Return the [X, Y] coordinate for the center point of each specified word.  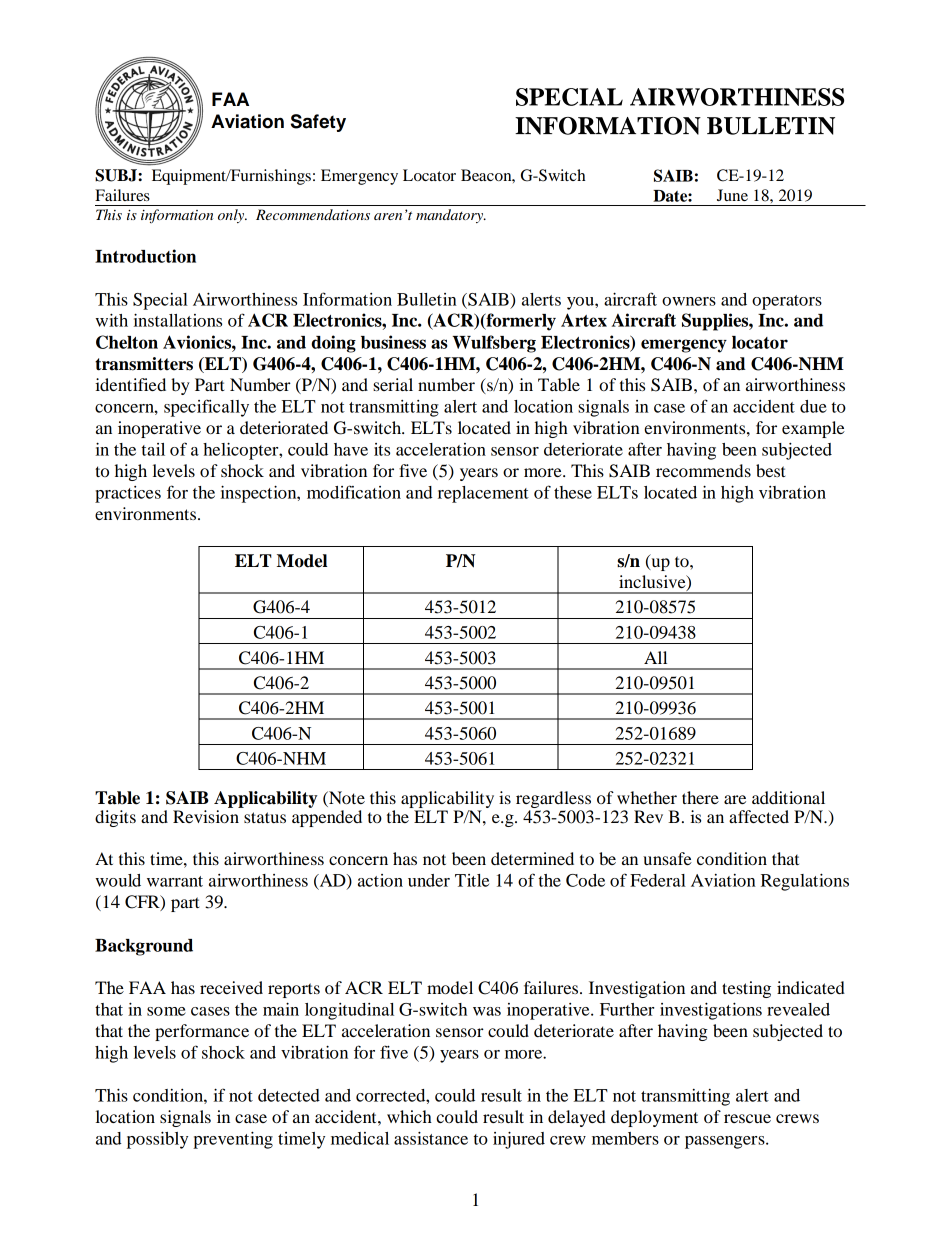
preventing [233, 1140]
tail [153, 449]
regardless [554, 801]
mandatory [451, 216]
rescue [747, 1118]
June [732, 195]
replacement [483, 494]
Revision [206, 816]
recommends [703, 470]
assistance [431, 1138]
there [700, 797]
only [232, 216]
